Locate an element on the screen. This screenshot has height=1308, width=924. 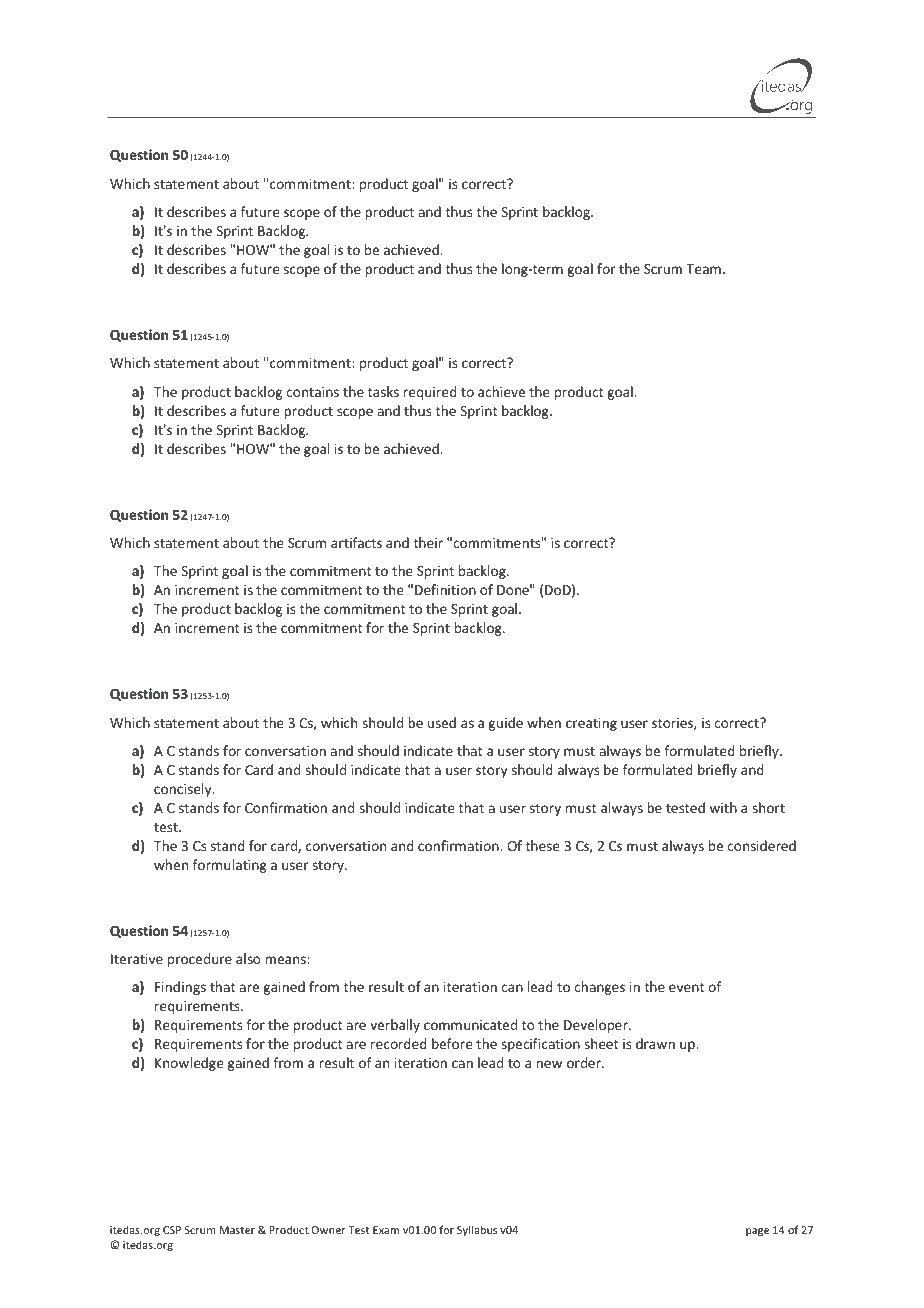
contains is located at coordinates (312, 392).
